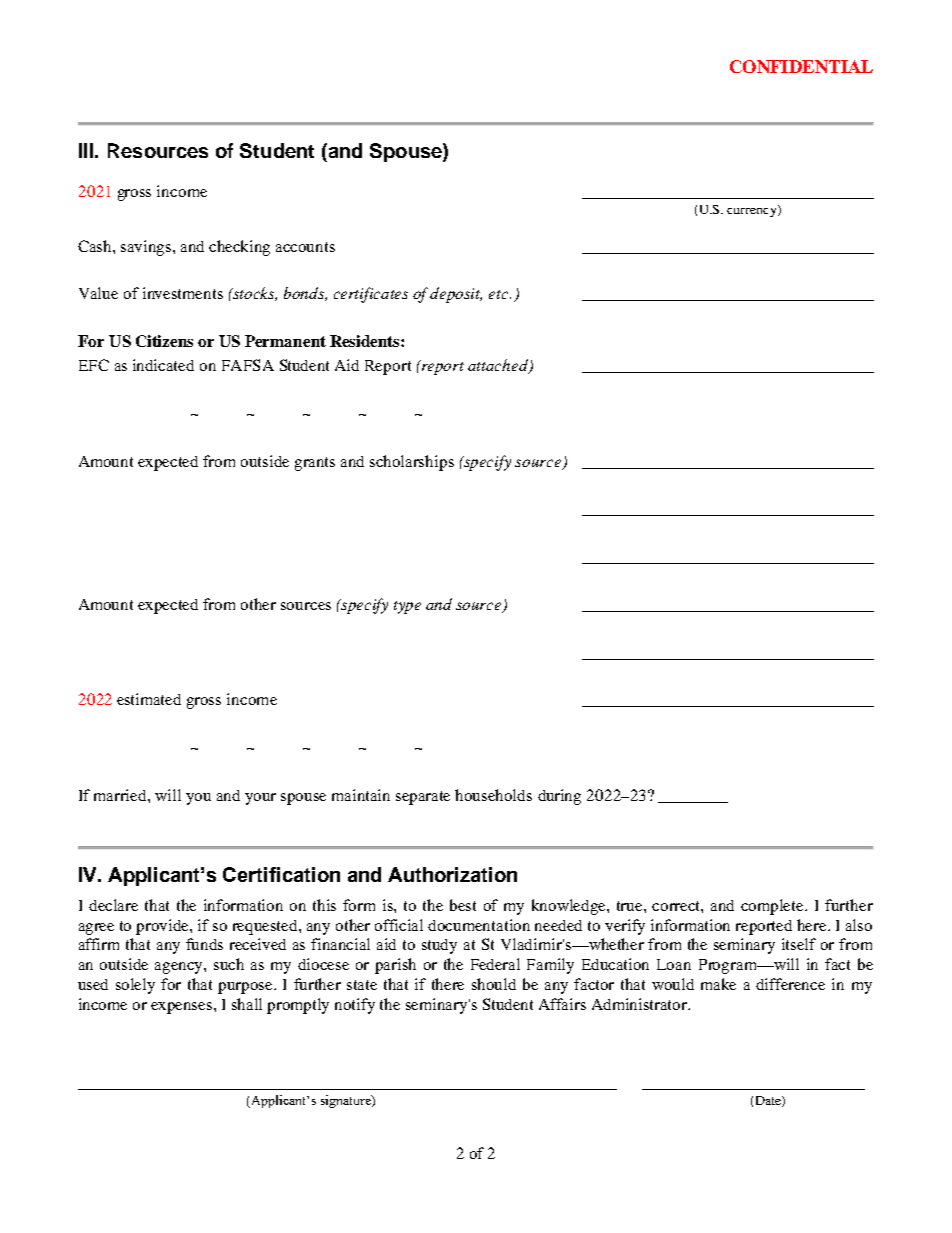 The height and width of the document is (1233, 952). What do you see at coordinates (801, 66) in the document?
I see `CONFIDENTIAL` at bounding box center [801, 66].
